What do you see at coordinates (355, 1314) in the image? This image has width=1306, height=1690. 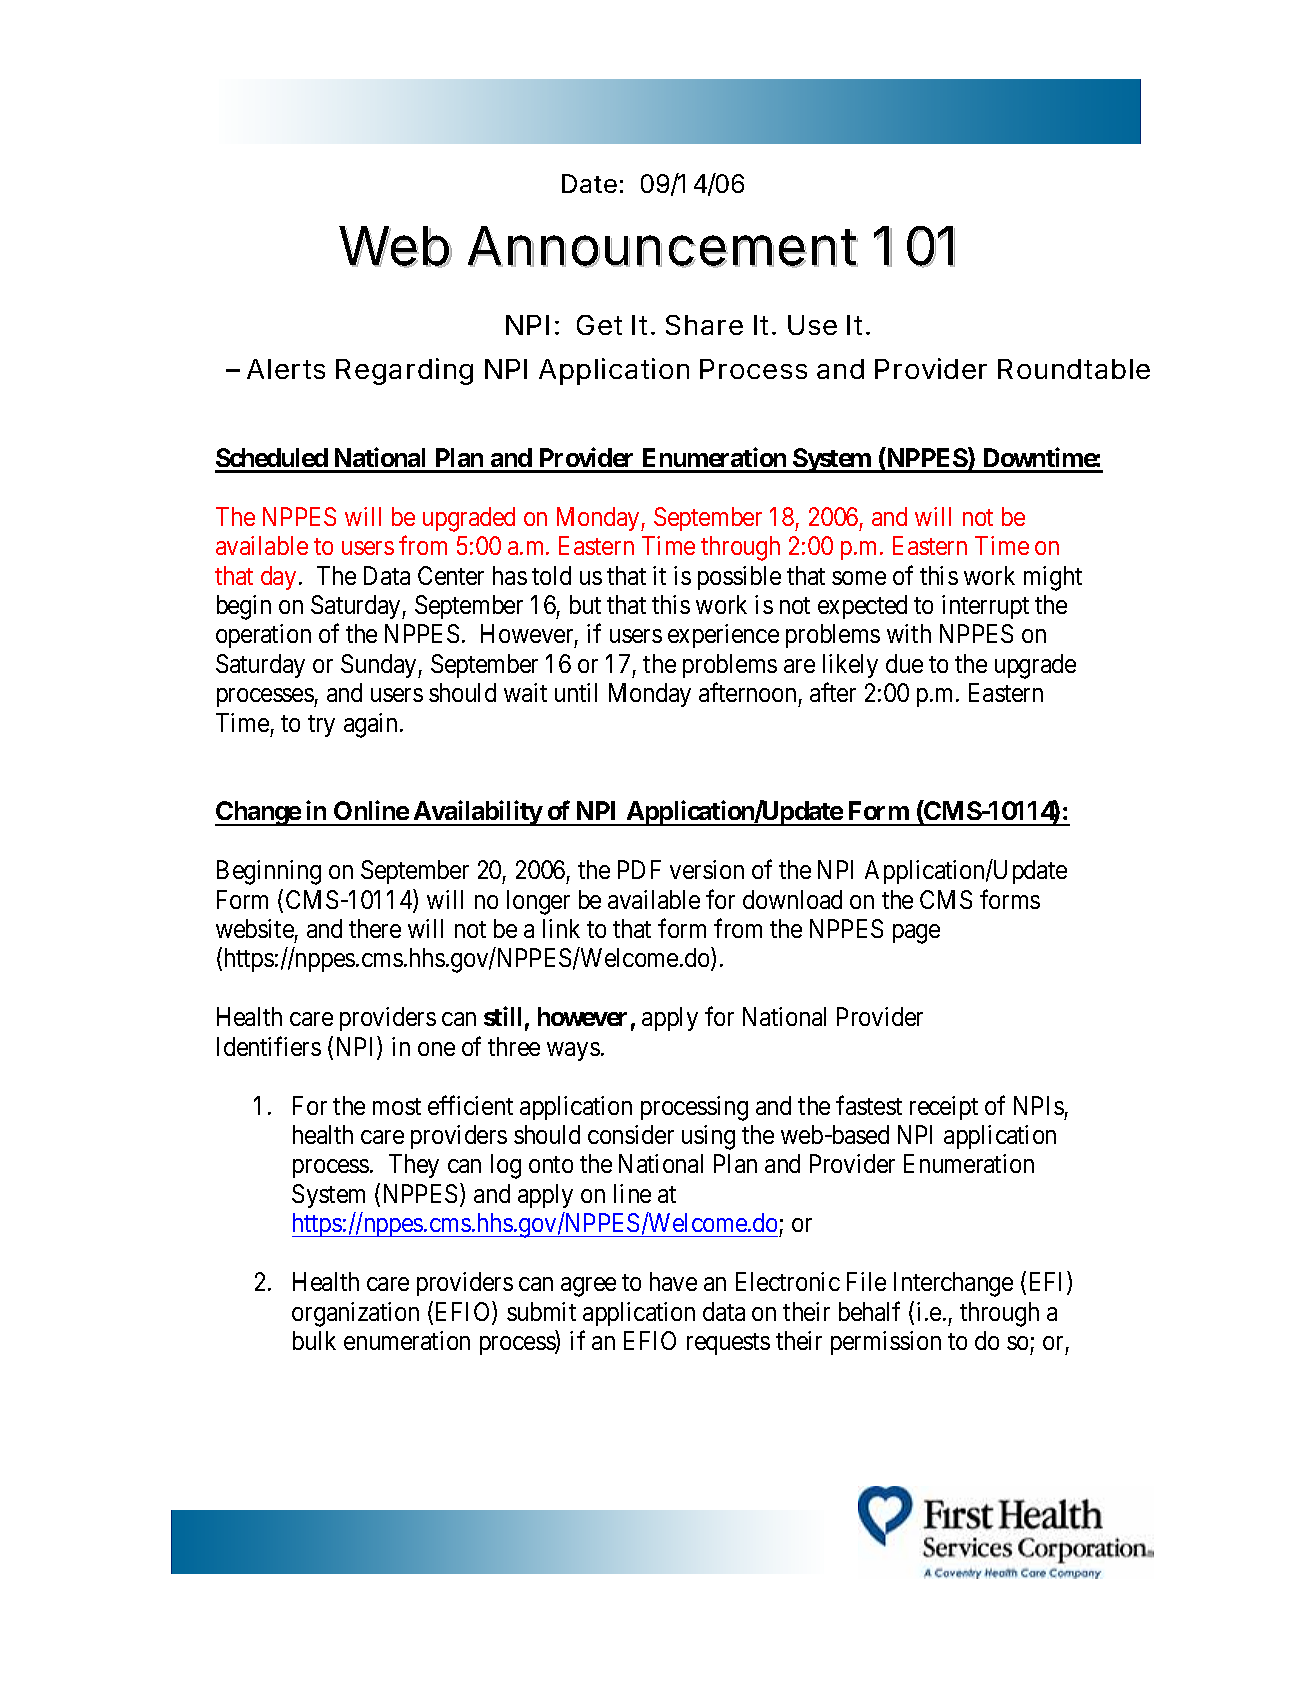 I see `organization` at bounding box center [355, 1314].
